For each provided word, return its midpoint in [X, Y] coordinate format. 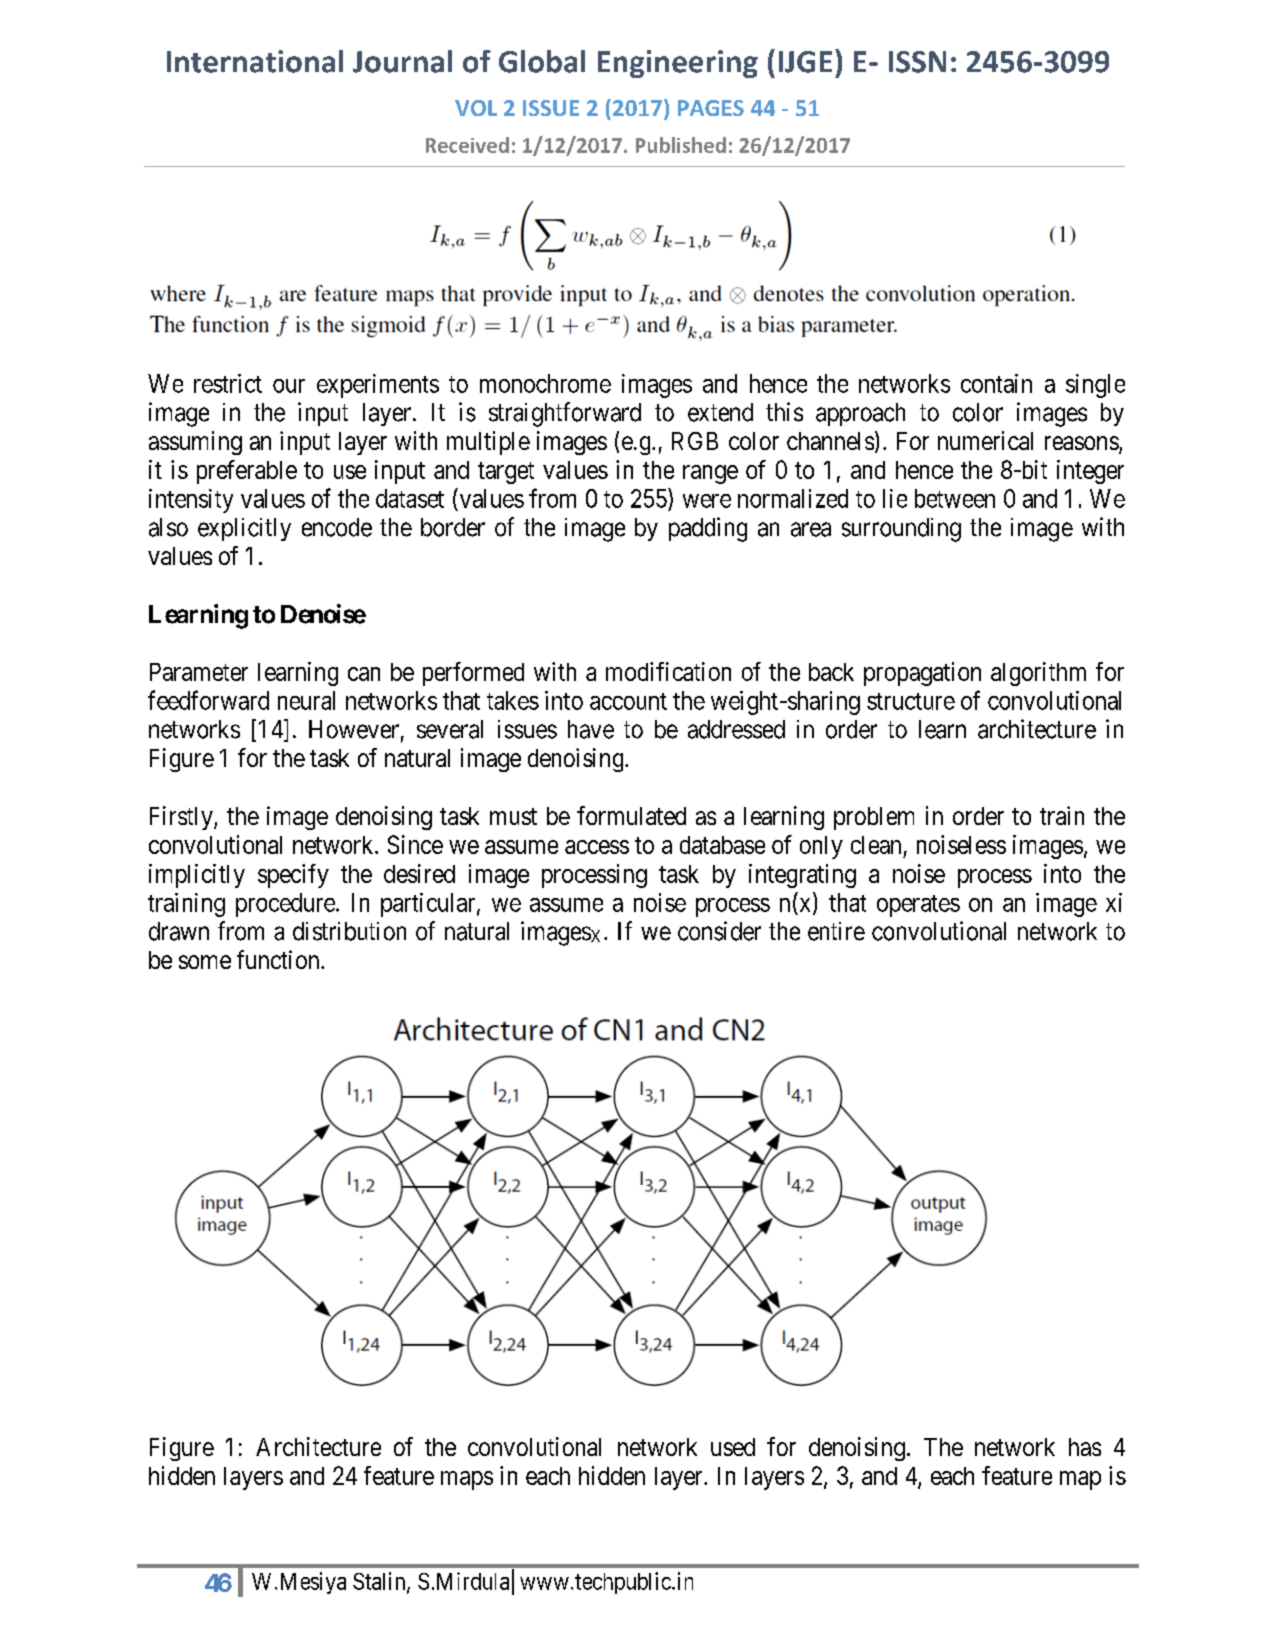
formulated [631, 815]
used [733, 1447]
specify [293, 876]
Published [681, 145]
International [255, 61]
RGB [695, 441]
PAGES [711, 108]
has [1085, 1447]
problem [874, 818]
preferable [247, 472]
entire [836, 931]
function [279, 959]
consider [719, 931]
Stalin [380, 1582]
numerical [985, 440]
